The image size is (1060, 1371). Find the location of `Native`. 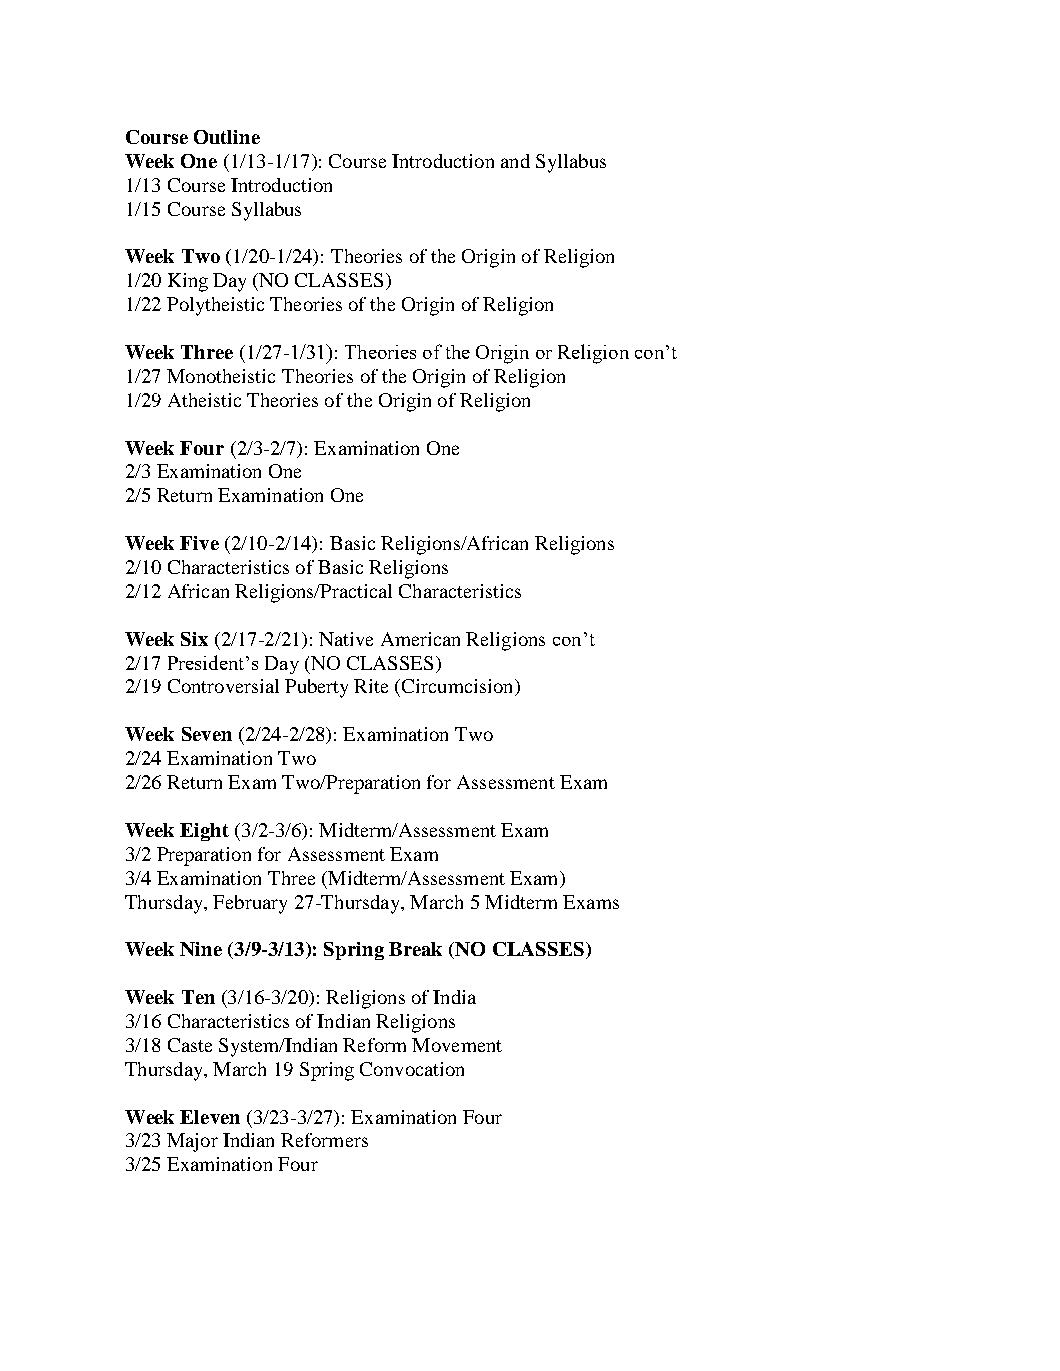

Native is located at coordinates (346, 639).
